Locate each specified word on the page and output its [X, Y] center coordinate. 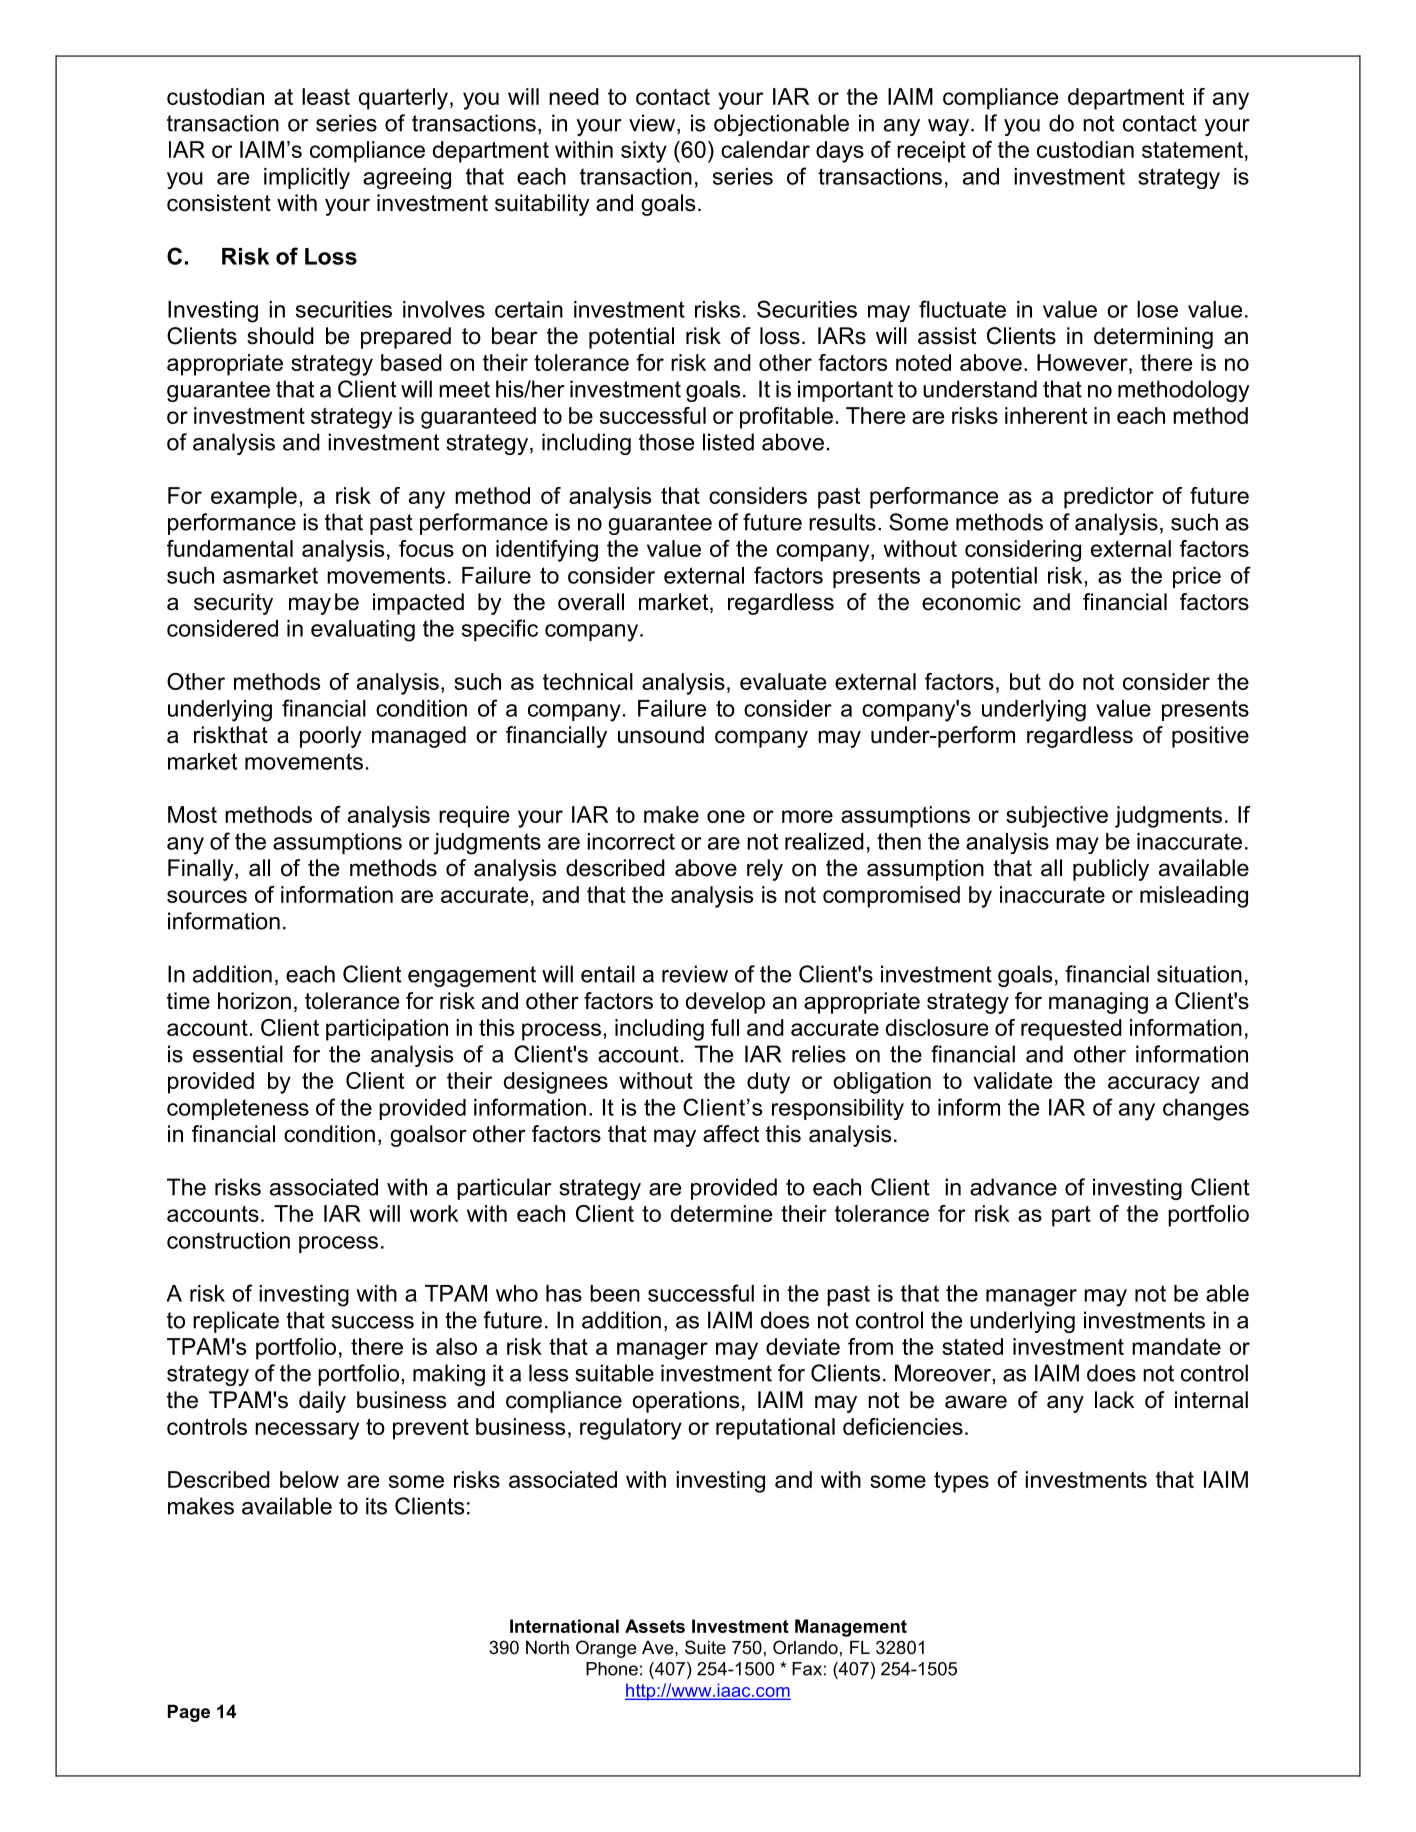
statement [1192, 150]
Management [851, 1628]
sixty [644, 152]
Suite [705, 1647]
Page [189, 1713]
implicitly [307, 178]
